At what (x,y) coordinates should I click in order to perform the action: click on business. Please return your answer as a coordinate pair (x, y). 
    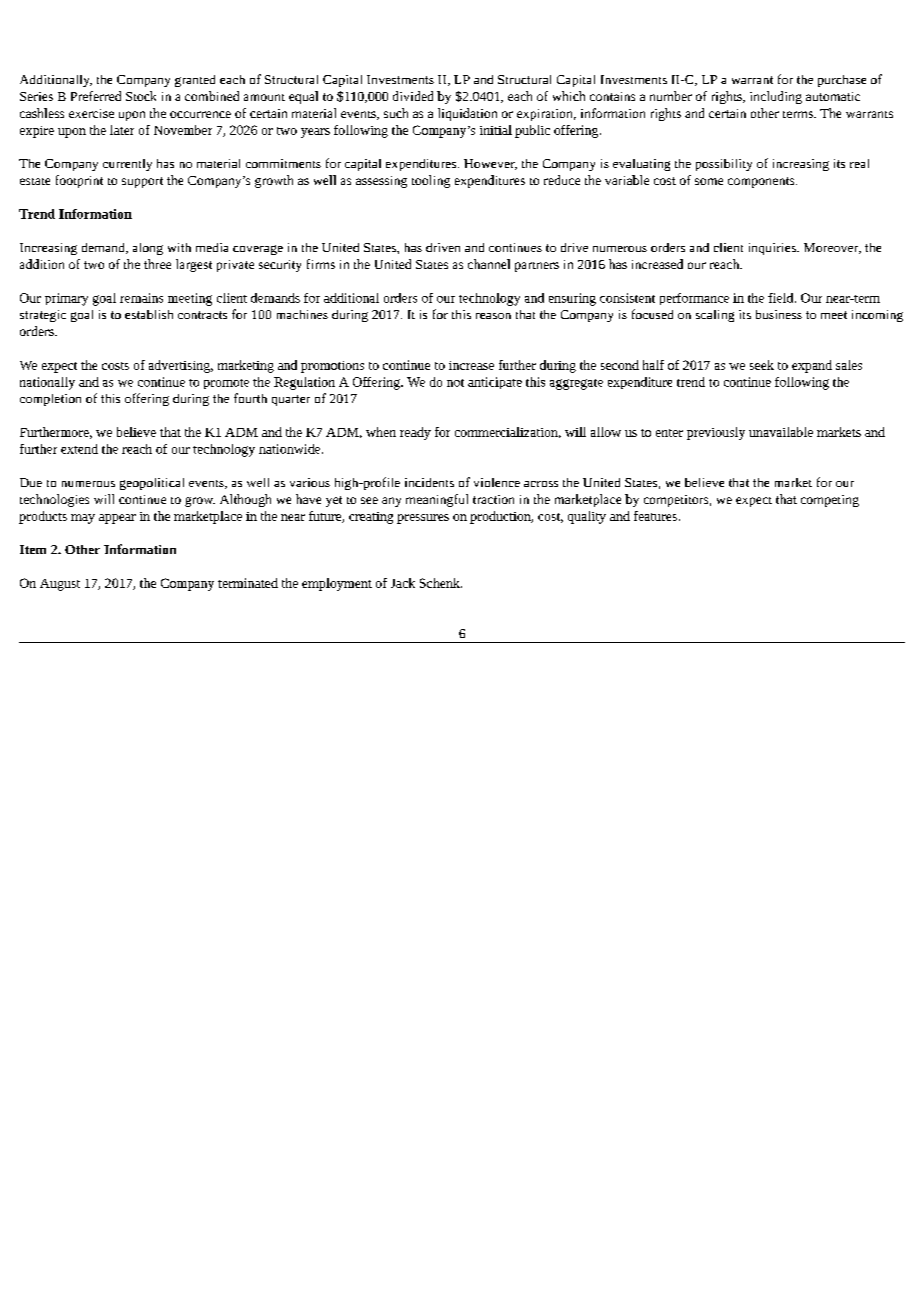
    Looking at the image, I should click on (779, 314).
